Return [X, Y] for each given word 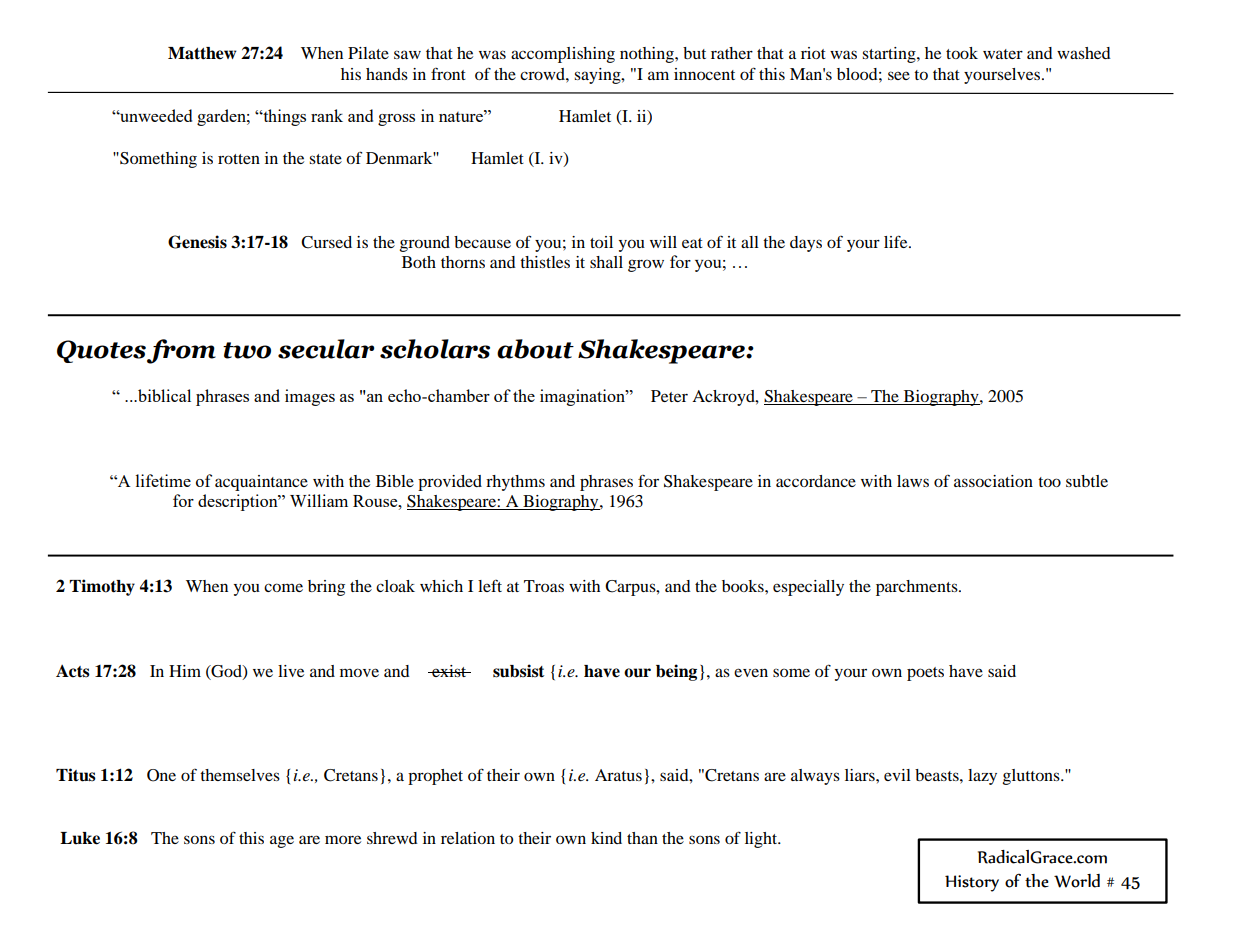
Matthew [202, 53]
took [962, 53]
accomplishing [563, 55]
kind [606, 838]
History [972, 883]
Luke [80, 838]
